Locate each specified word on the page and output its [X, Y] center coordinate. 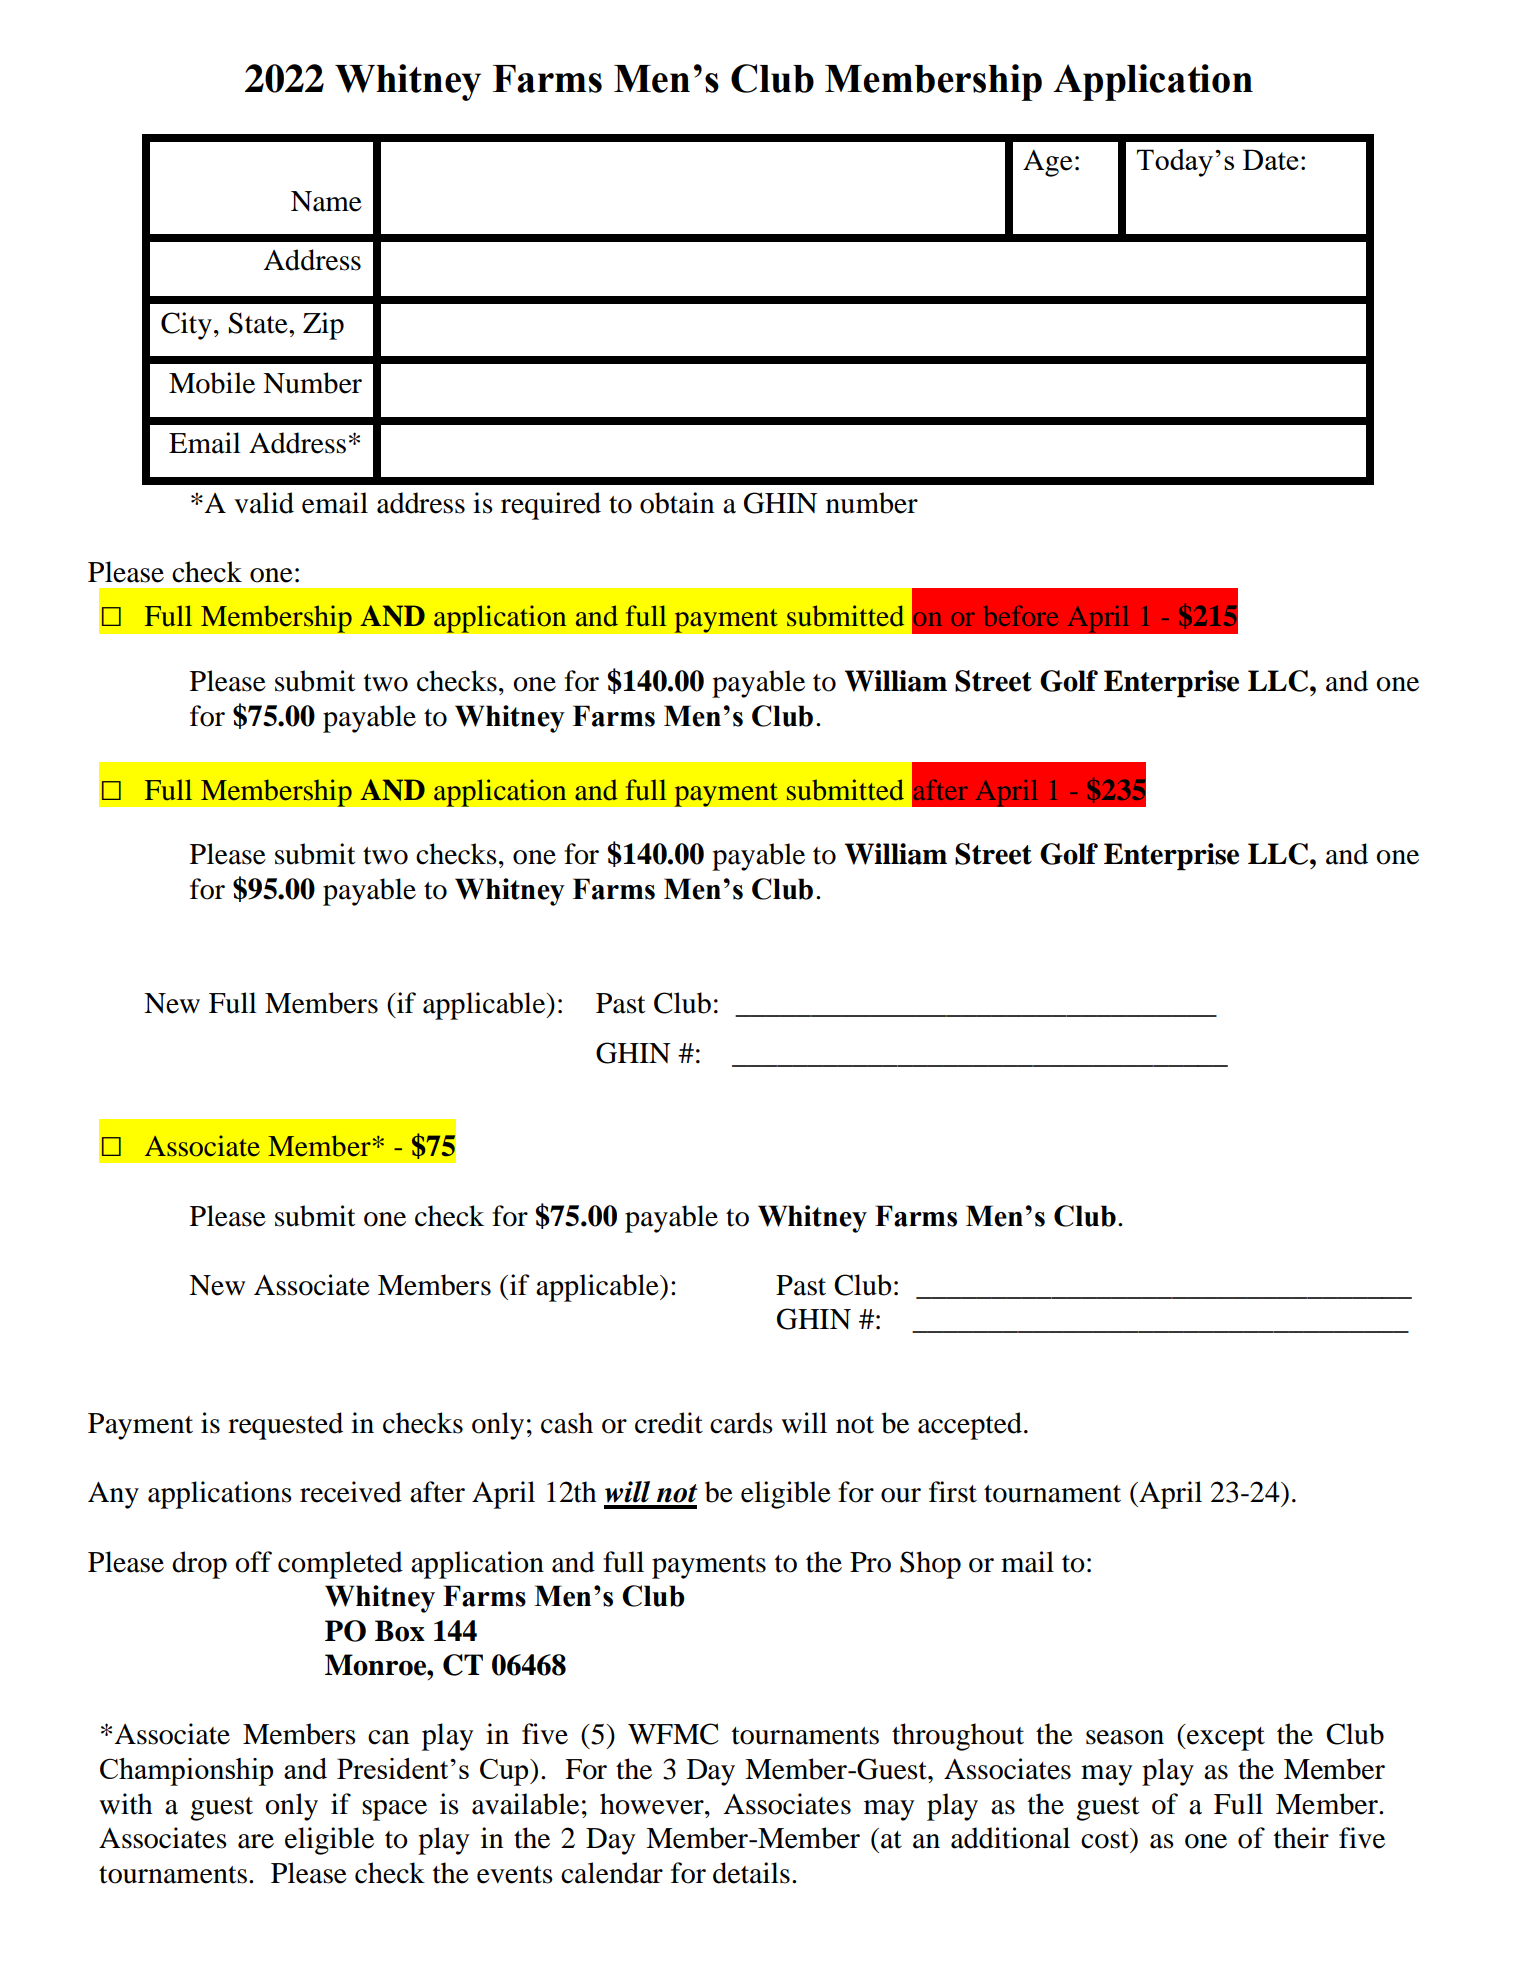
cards [741, 1423]
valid [264, 503]
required [551, 506]
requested [285, 1426]
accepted [970, 1426]
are [256, 1841]
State [259, 323]
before [1021, 616]
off [253, 1562]
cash [567, 1423]
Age [1048, 163]
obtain [677, 503]
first [953, 1492]
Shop [930, 1565]
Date [1271, 159]
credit [669, 1423]
